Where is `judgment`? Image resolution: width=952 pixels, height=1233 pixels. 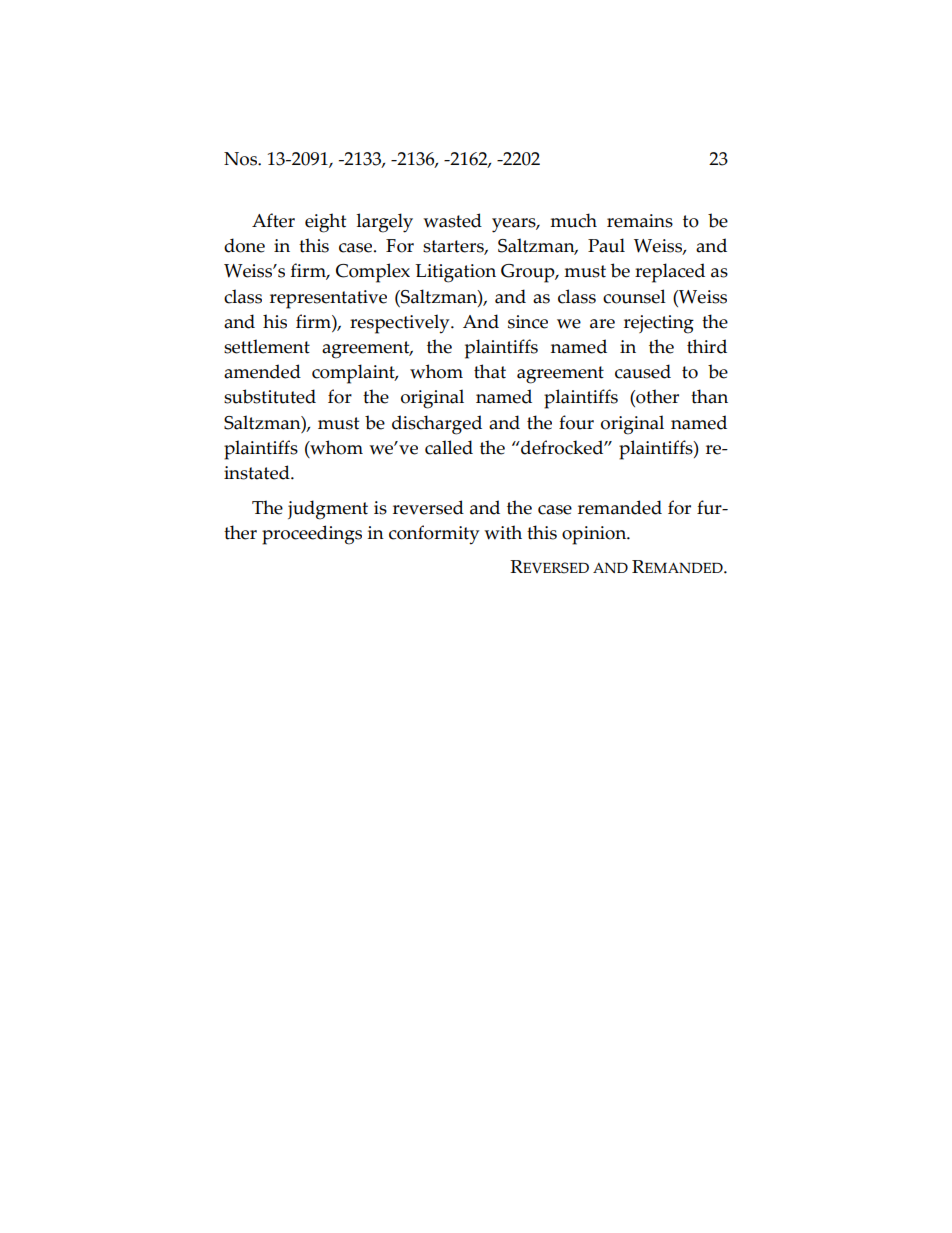 judgment is located at coordinates (328, 510).
